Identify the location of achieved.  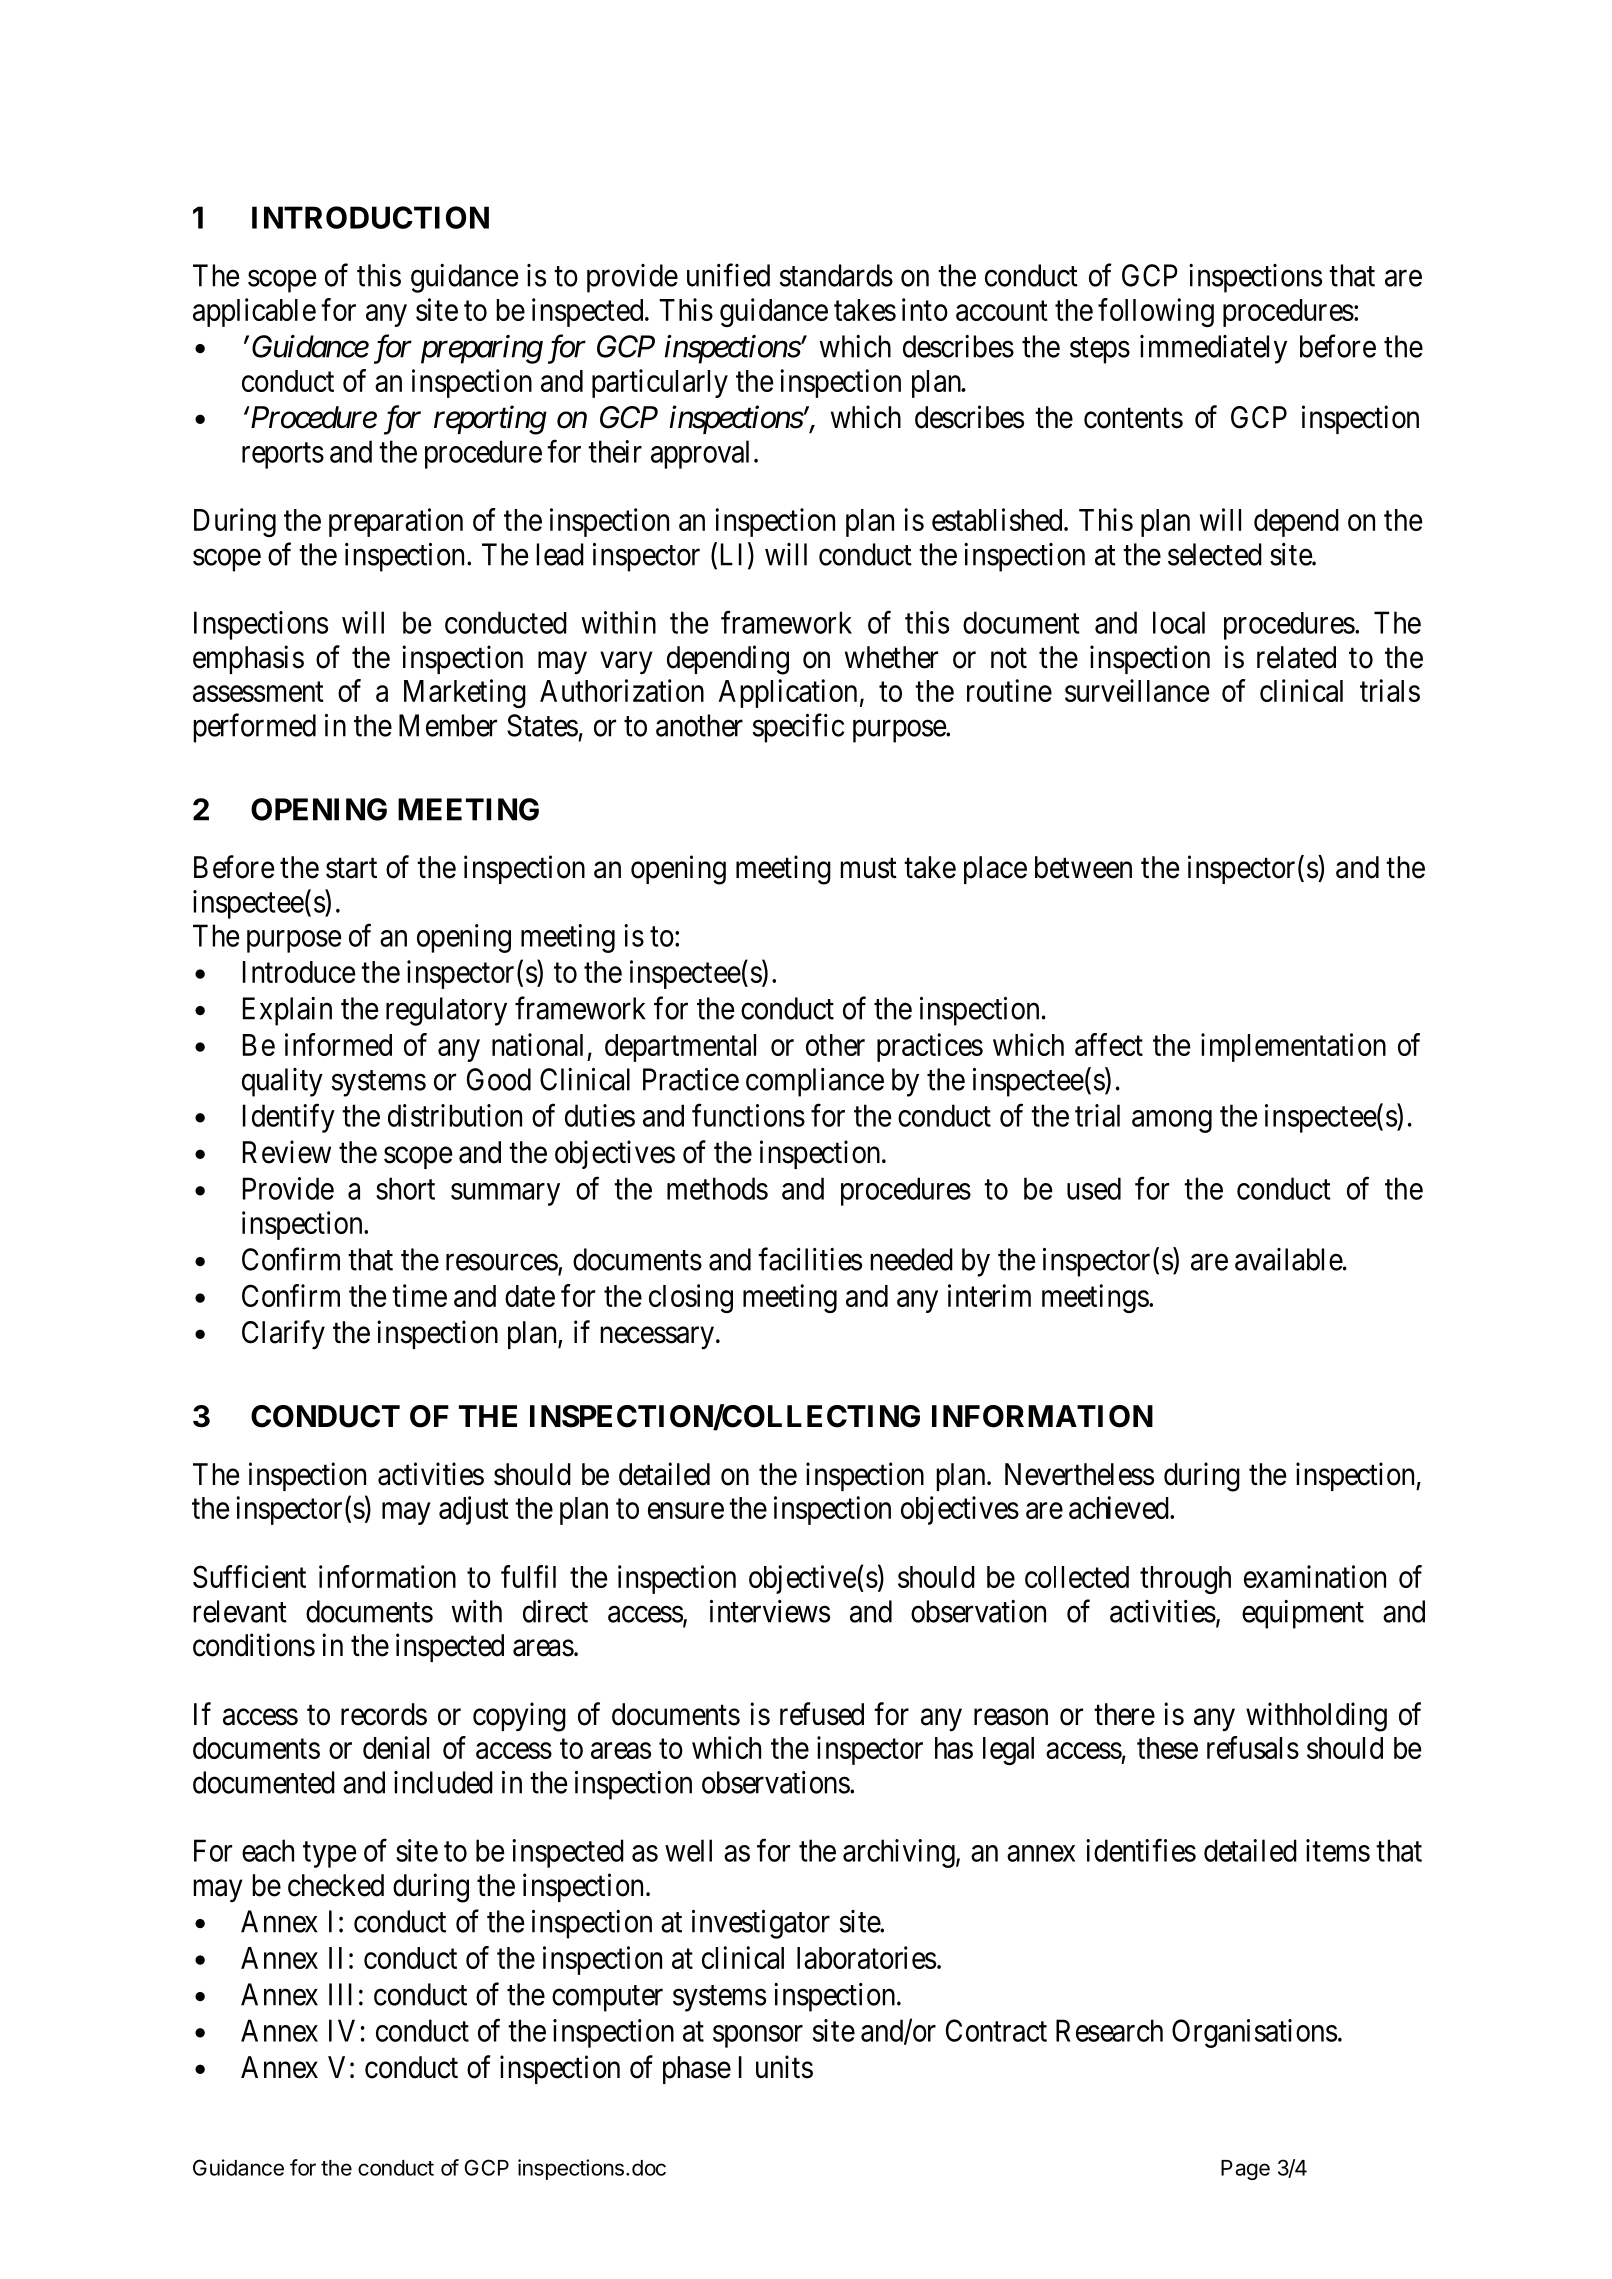
(1120, 1507).
